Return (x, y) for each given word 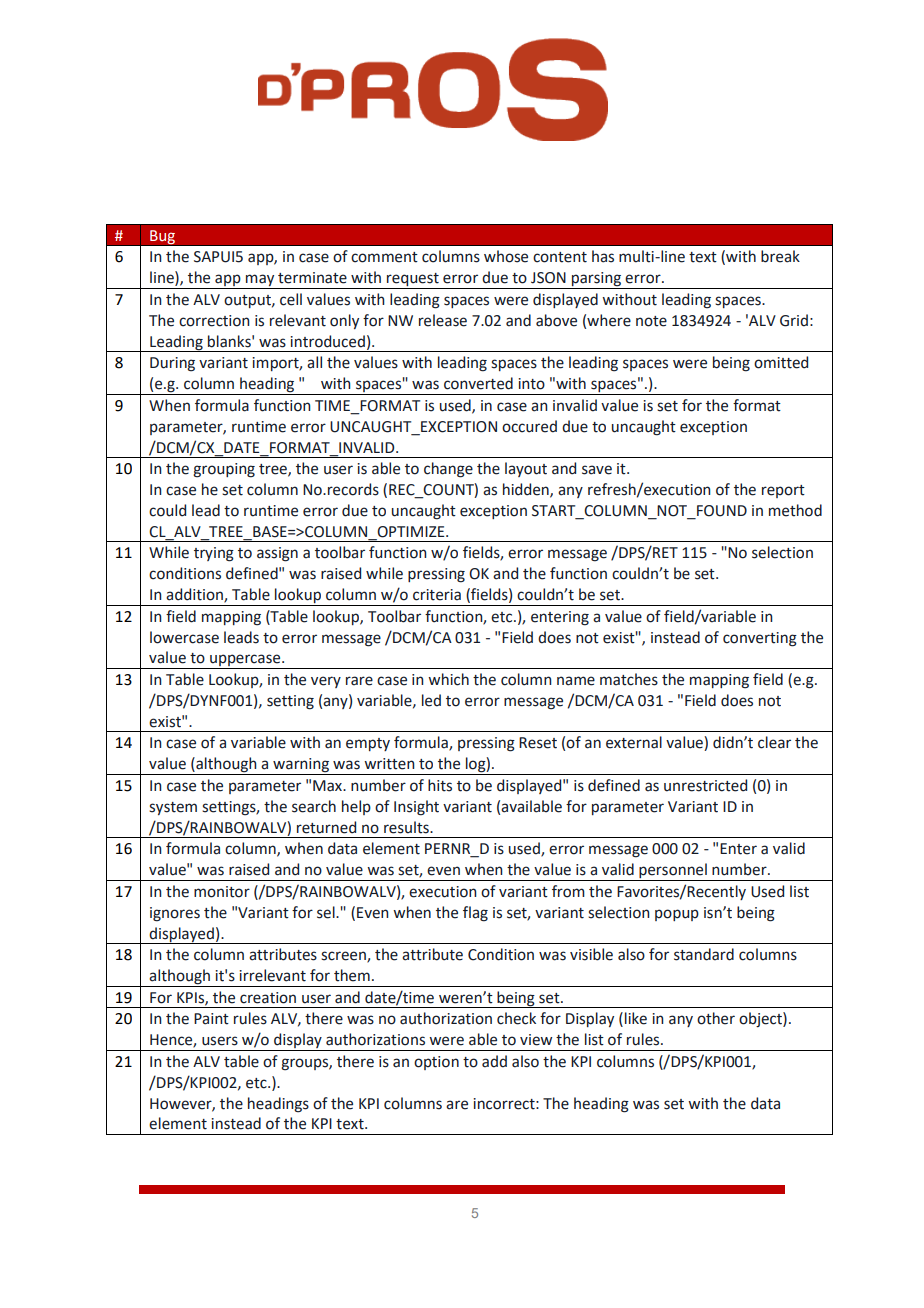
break (780, 256)
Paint (211, 1019)
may (260, 281)
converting (760, 639)
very (326, 682)
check (516, 1018)
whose (506, 256)
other (716, 1018)
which (448, 679)
